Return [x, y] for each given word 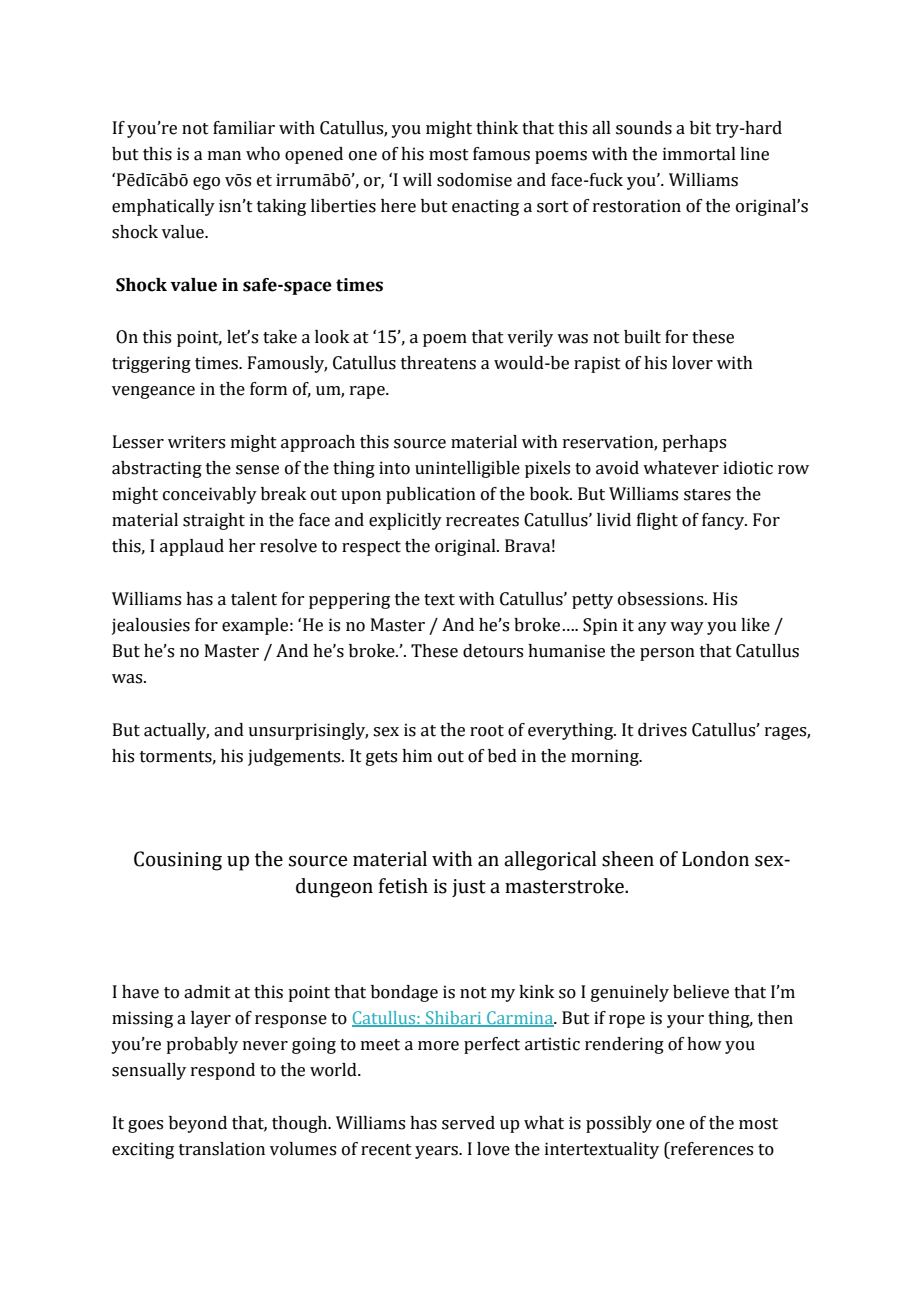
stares [707, 495]
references [710, 1150]
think [497, 128]
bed [502, 756]
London [715, 859]
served [468, 1123]
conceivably [210, 495]
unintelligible [467, 469]
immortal [699, 154]
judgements [295, 757]
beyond [198, 1124]
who [263, 154]
